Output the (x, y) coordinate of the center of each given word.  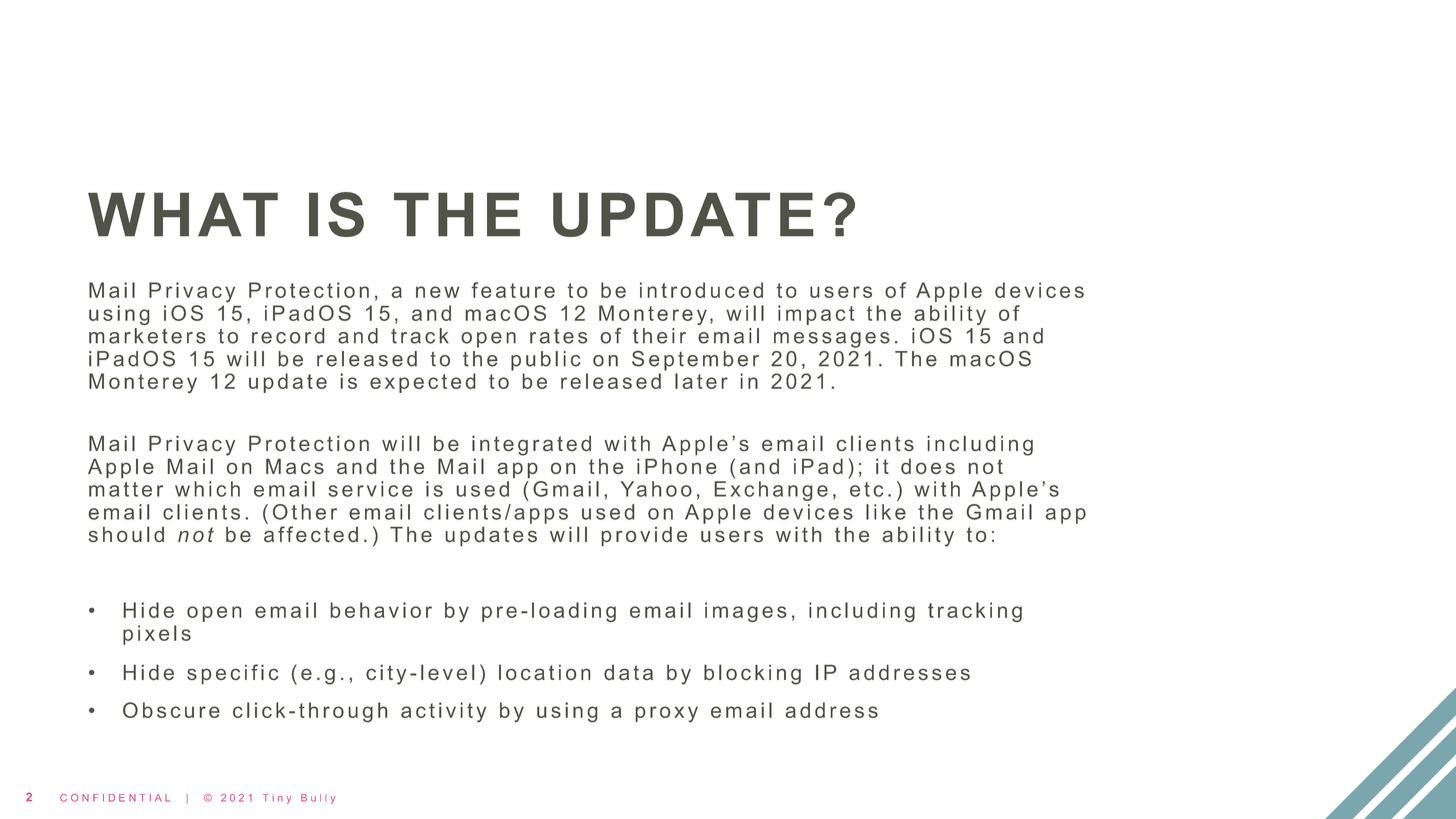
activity (443, 712)
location (544, 672)
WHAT (183, 214)
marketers (147, 336)
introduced (701, 290)
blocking (752, 674)
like (886, 512)
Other (305, 512)
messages (832, 340)
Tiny (277, 799)
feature (513, 290)
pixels (157, 635)
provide (644, 536)
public (545, 361)
